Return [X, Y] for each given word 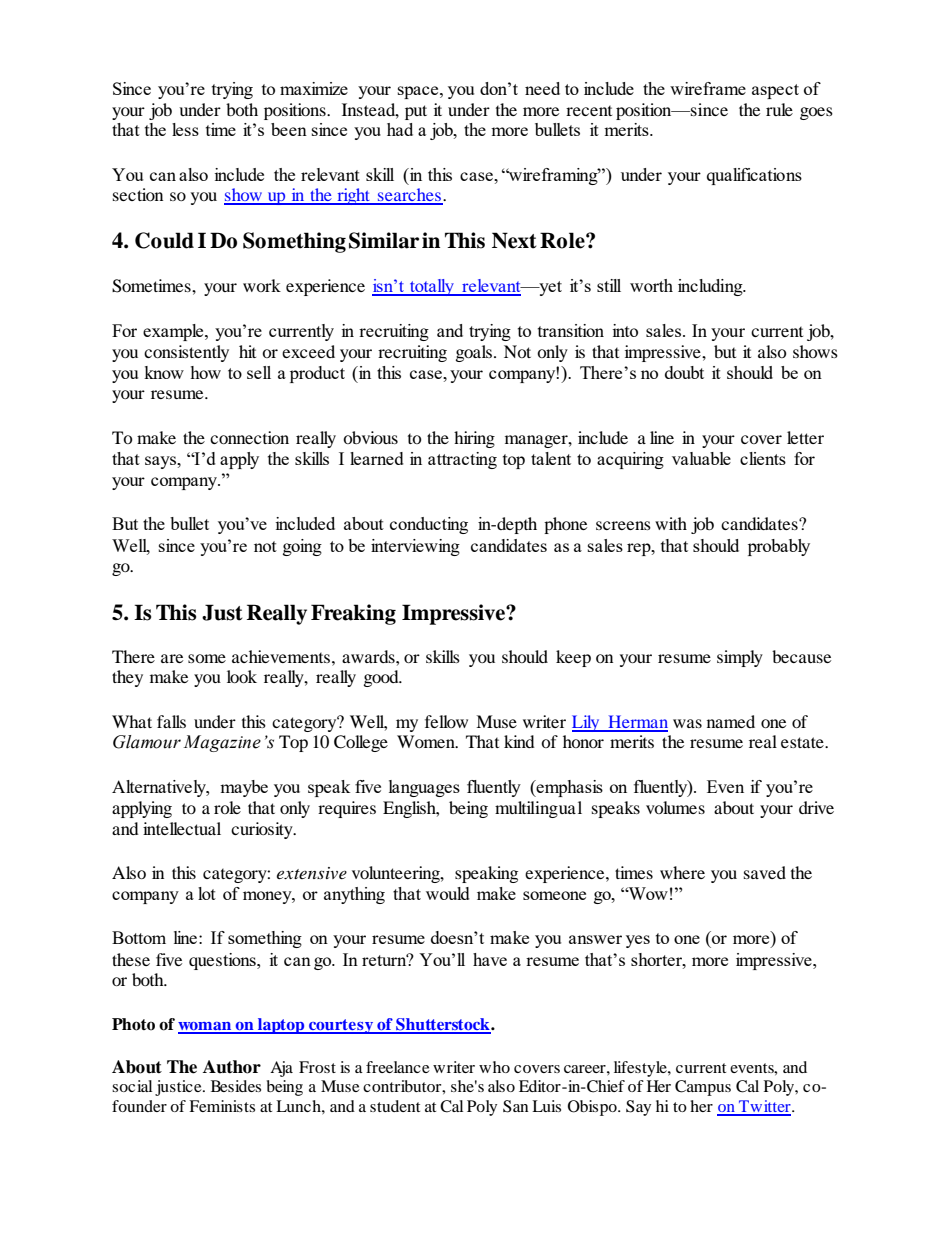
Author [232, 1067]
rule [779, 109]
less [185, 129]
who [494, 1067]
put [416, 112]
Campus [703, 1088]
